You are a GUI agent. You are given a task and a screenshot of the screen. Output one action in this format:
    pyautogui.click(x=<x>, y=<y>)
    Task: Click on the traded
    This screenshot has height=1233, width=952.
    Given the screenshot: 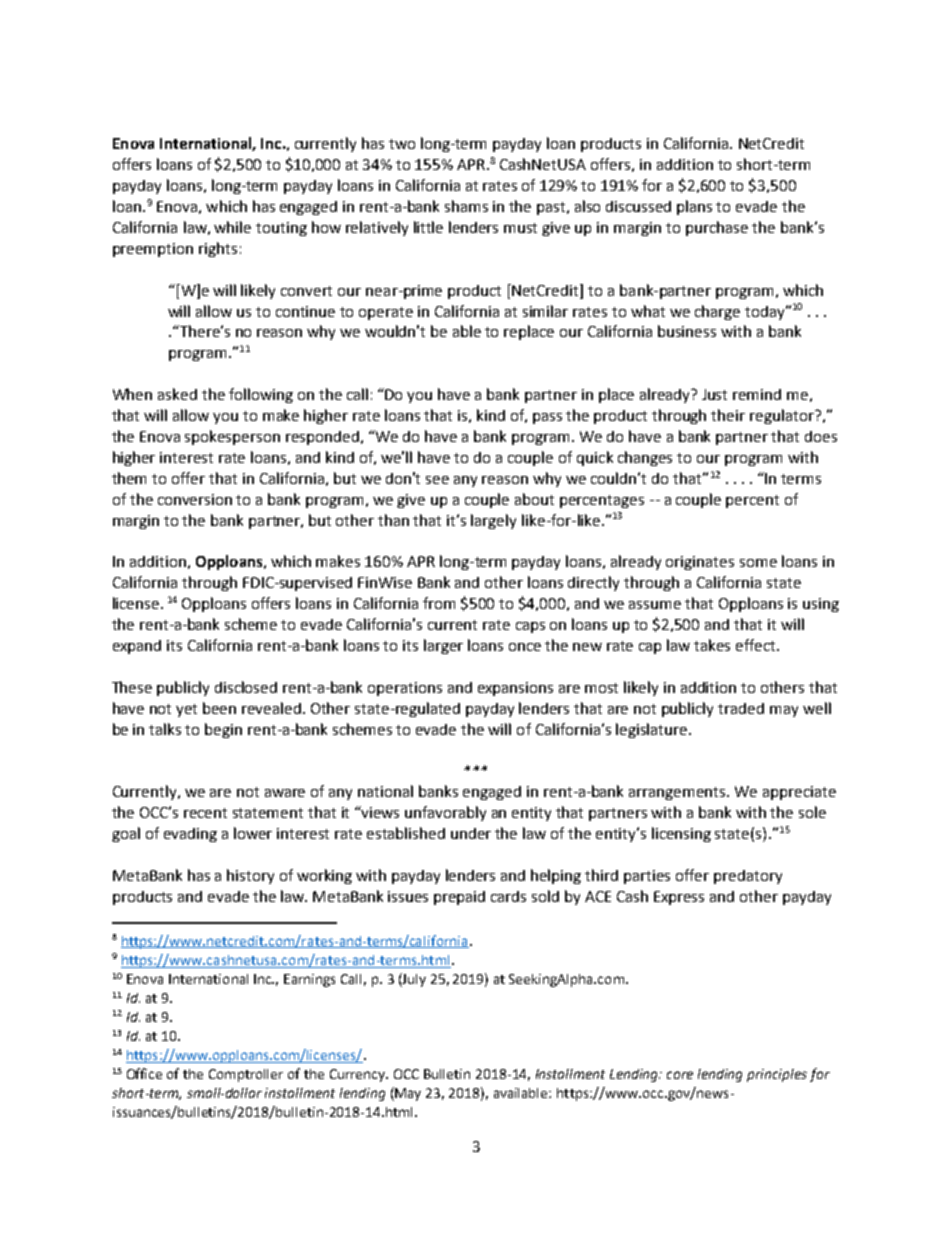 What is the action you would take?
    pyautogui.click(x=741, y=708)
